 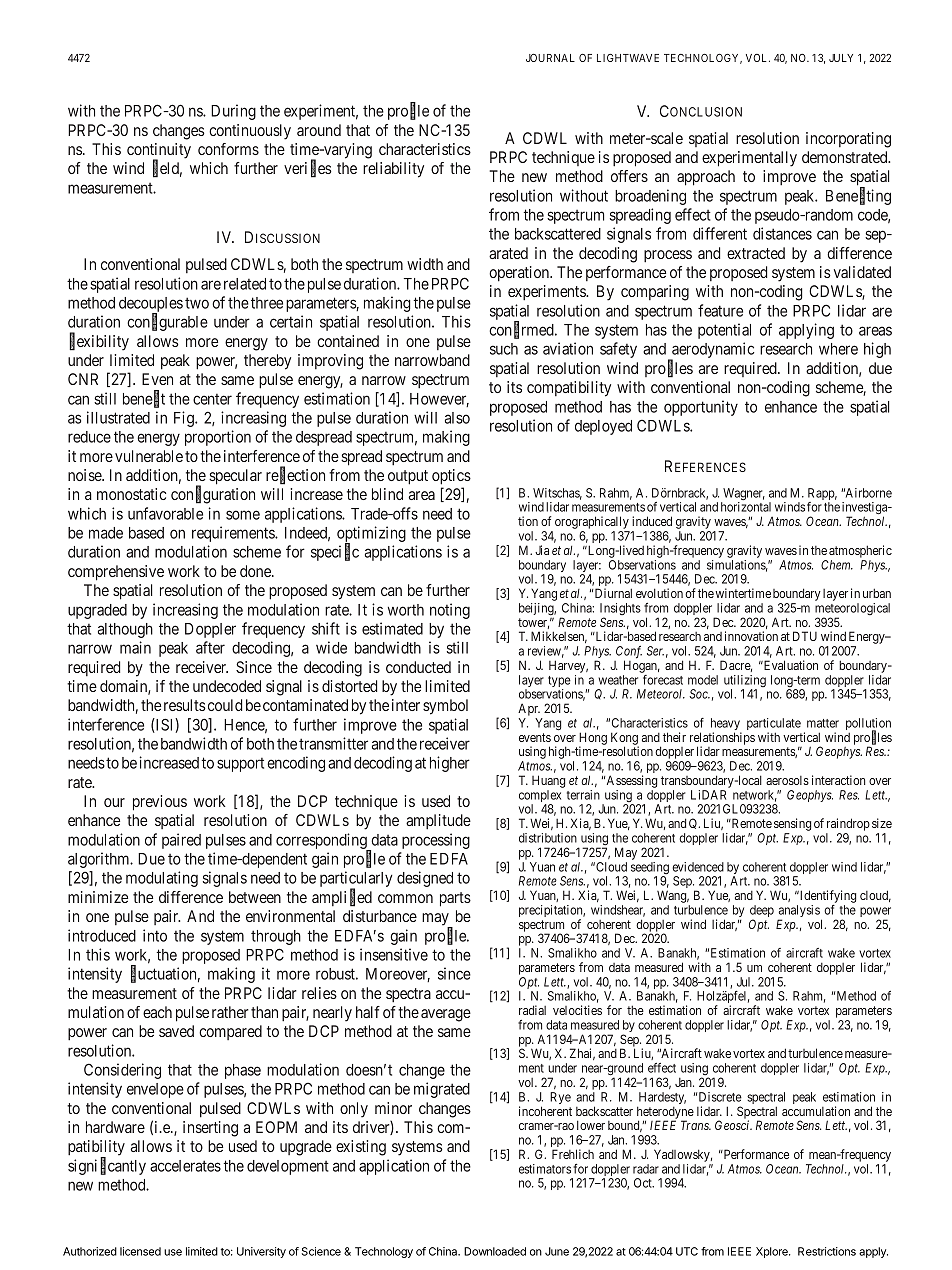 What do you see at coordinates (155, 935) in the document?
I see `into` at bounding box center [155, 935].
